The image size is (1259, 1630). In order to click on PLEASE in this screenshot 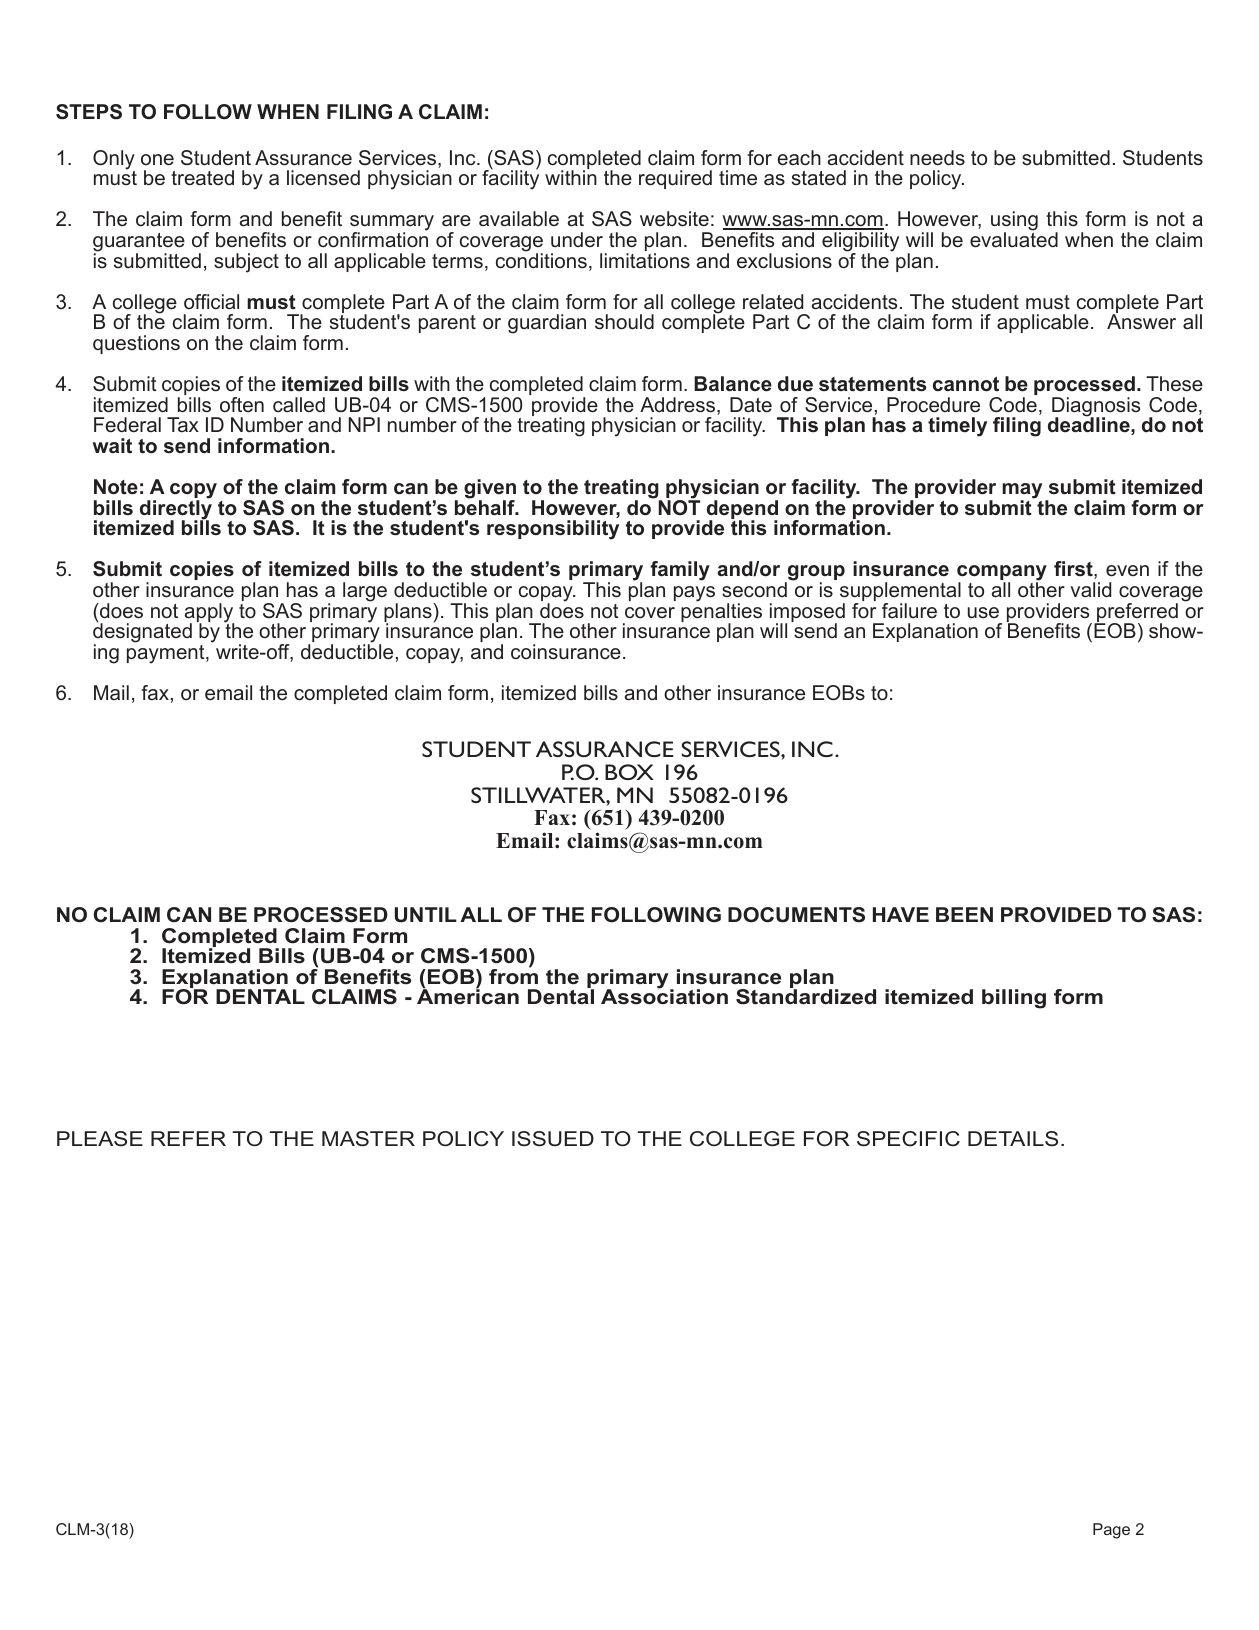, I will do `click(100, 1139)`.
